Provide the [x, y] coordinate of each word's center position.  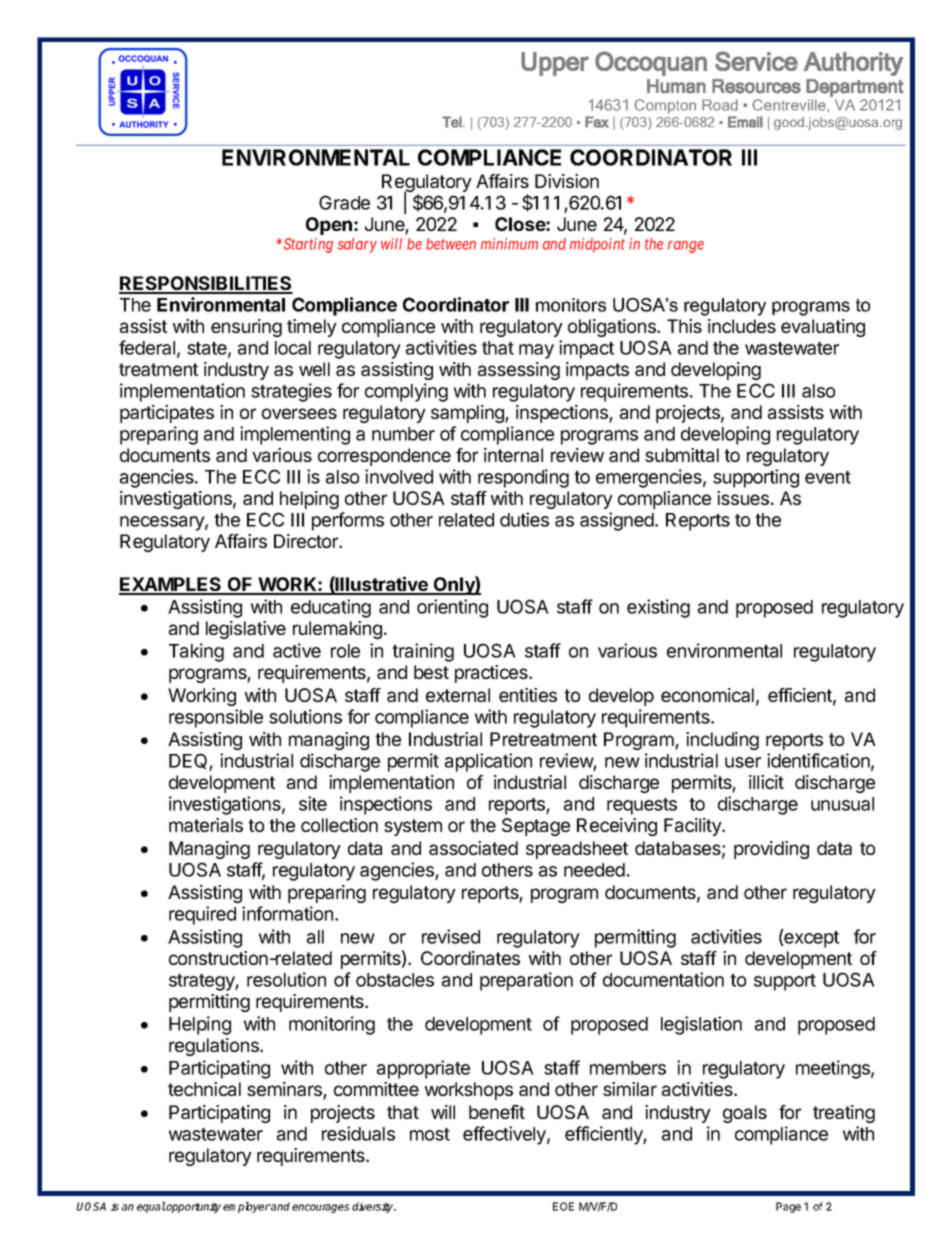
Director [307, 541]
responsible [216, 718]
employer [247, 1207]
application [488, 762]
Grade [344, 202]
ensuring [246, 328]
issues [743, 498]
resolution [286, 979]
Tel [453, 122]
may [536, 351]
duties [524, 519]
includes [742, 326]
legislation [701, 1025]
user [743, 762]
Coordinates [470, 958]
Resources [756, 86]
